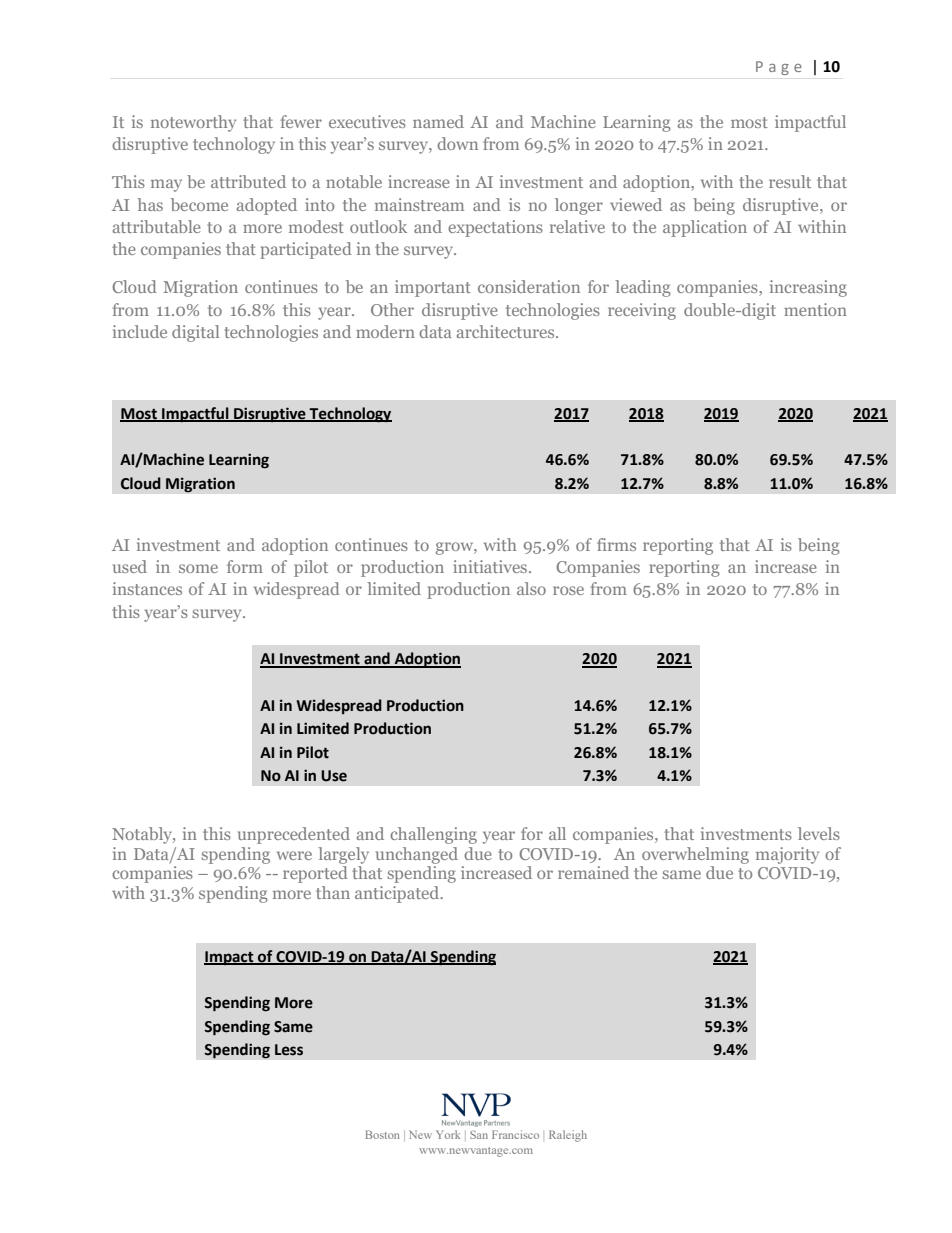  Describe the element at coordinates (433, 835) in the screenshot. I see `challenging` at that location.
